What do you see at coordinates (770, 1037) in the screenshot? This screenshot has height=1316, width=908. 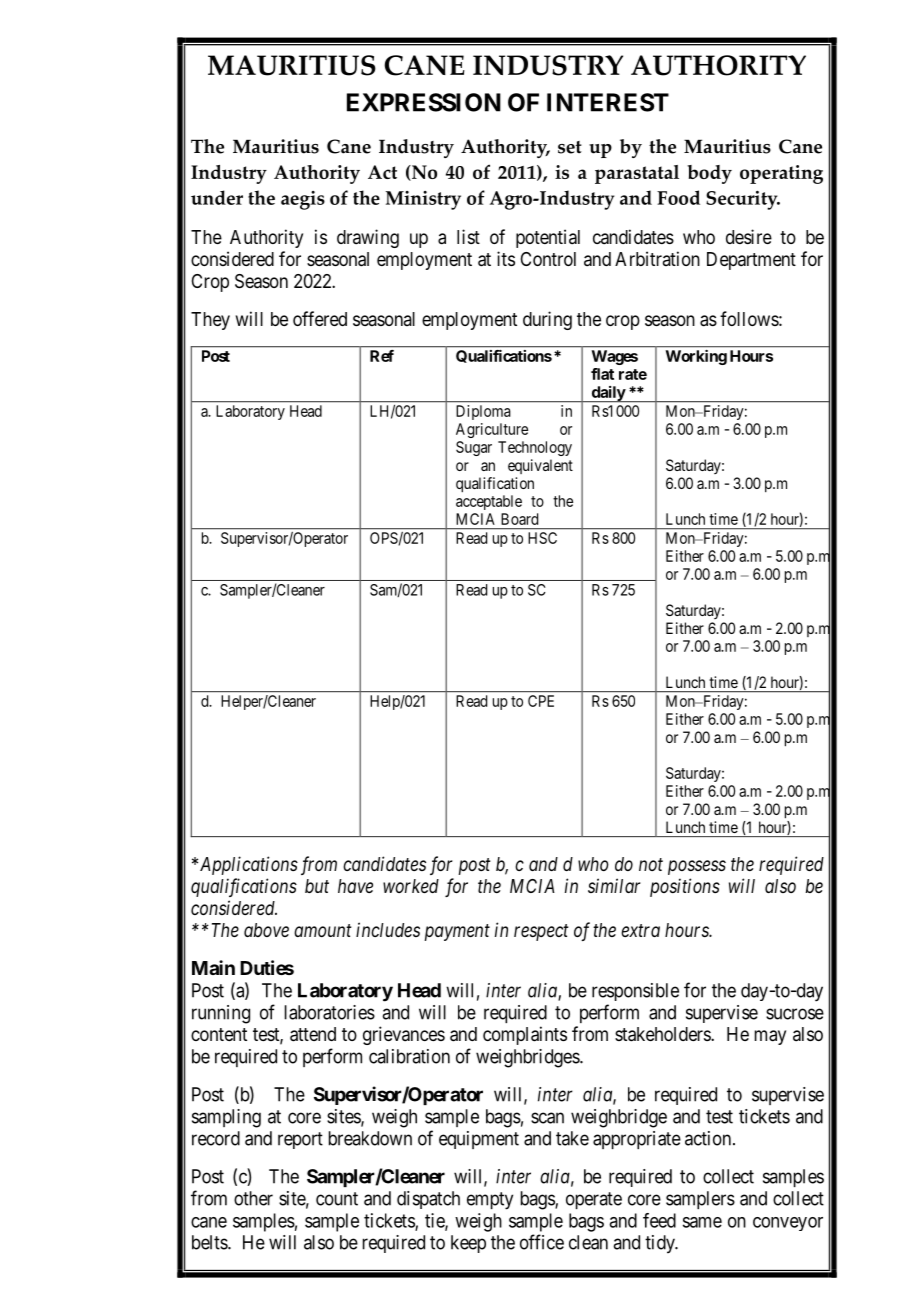 I see `may` at bounding box center [770, 1037].
